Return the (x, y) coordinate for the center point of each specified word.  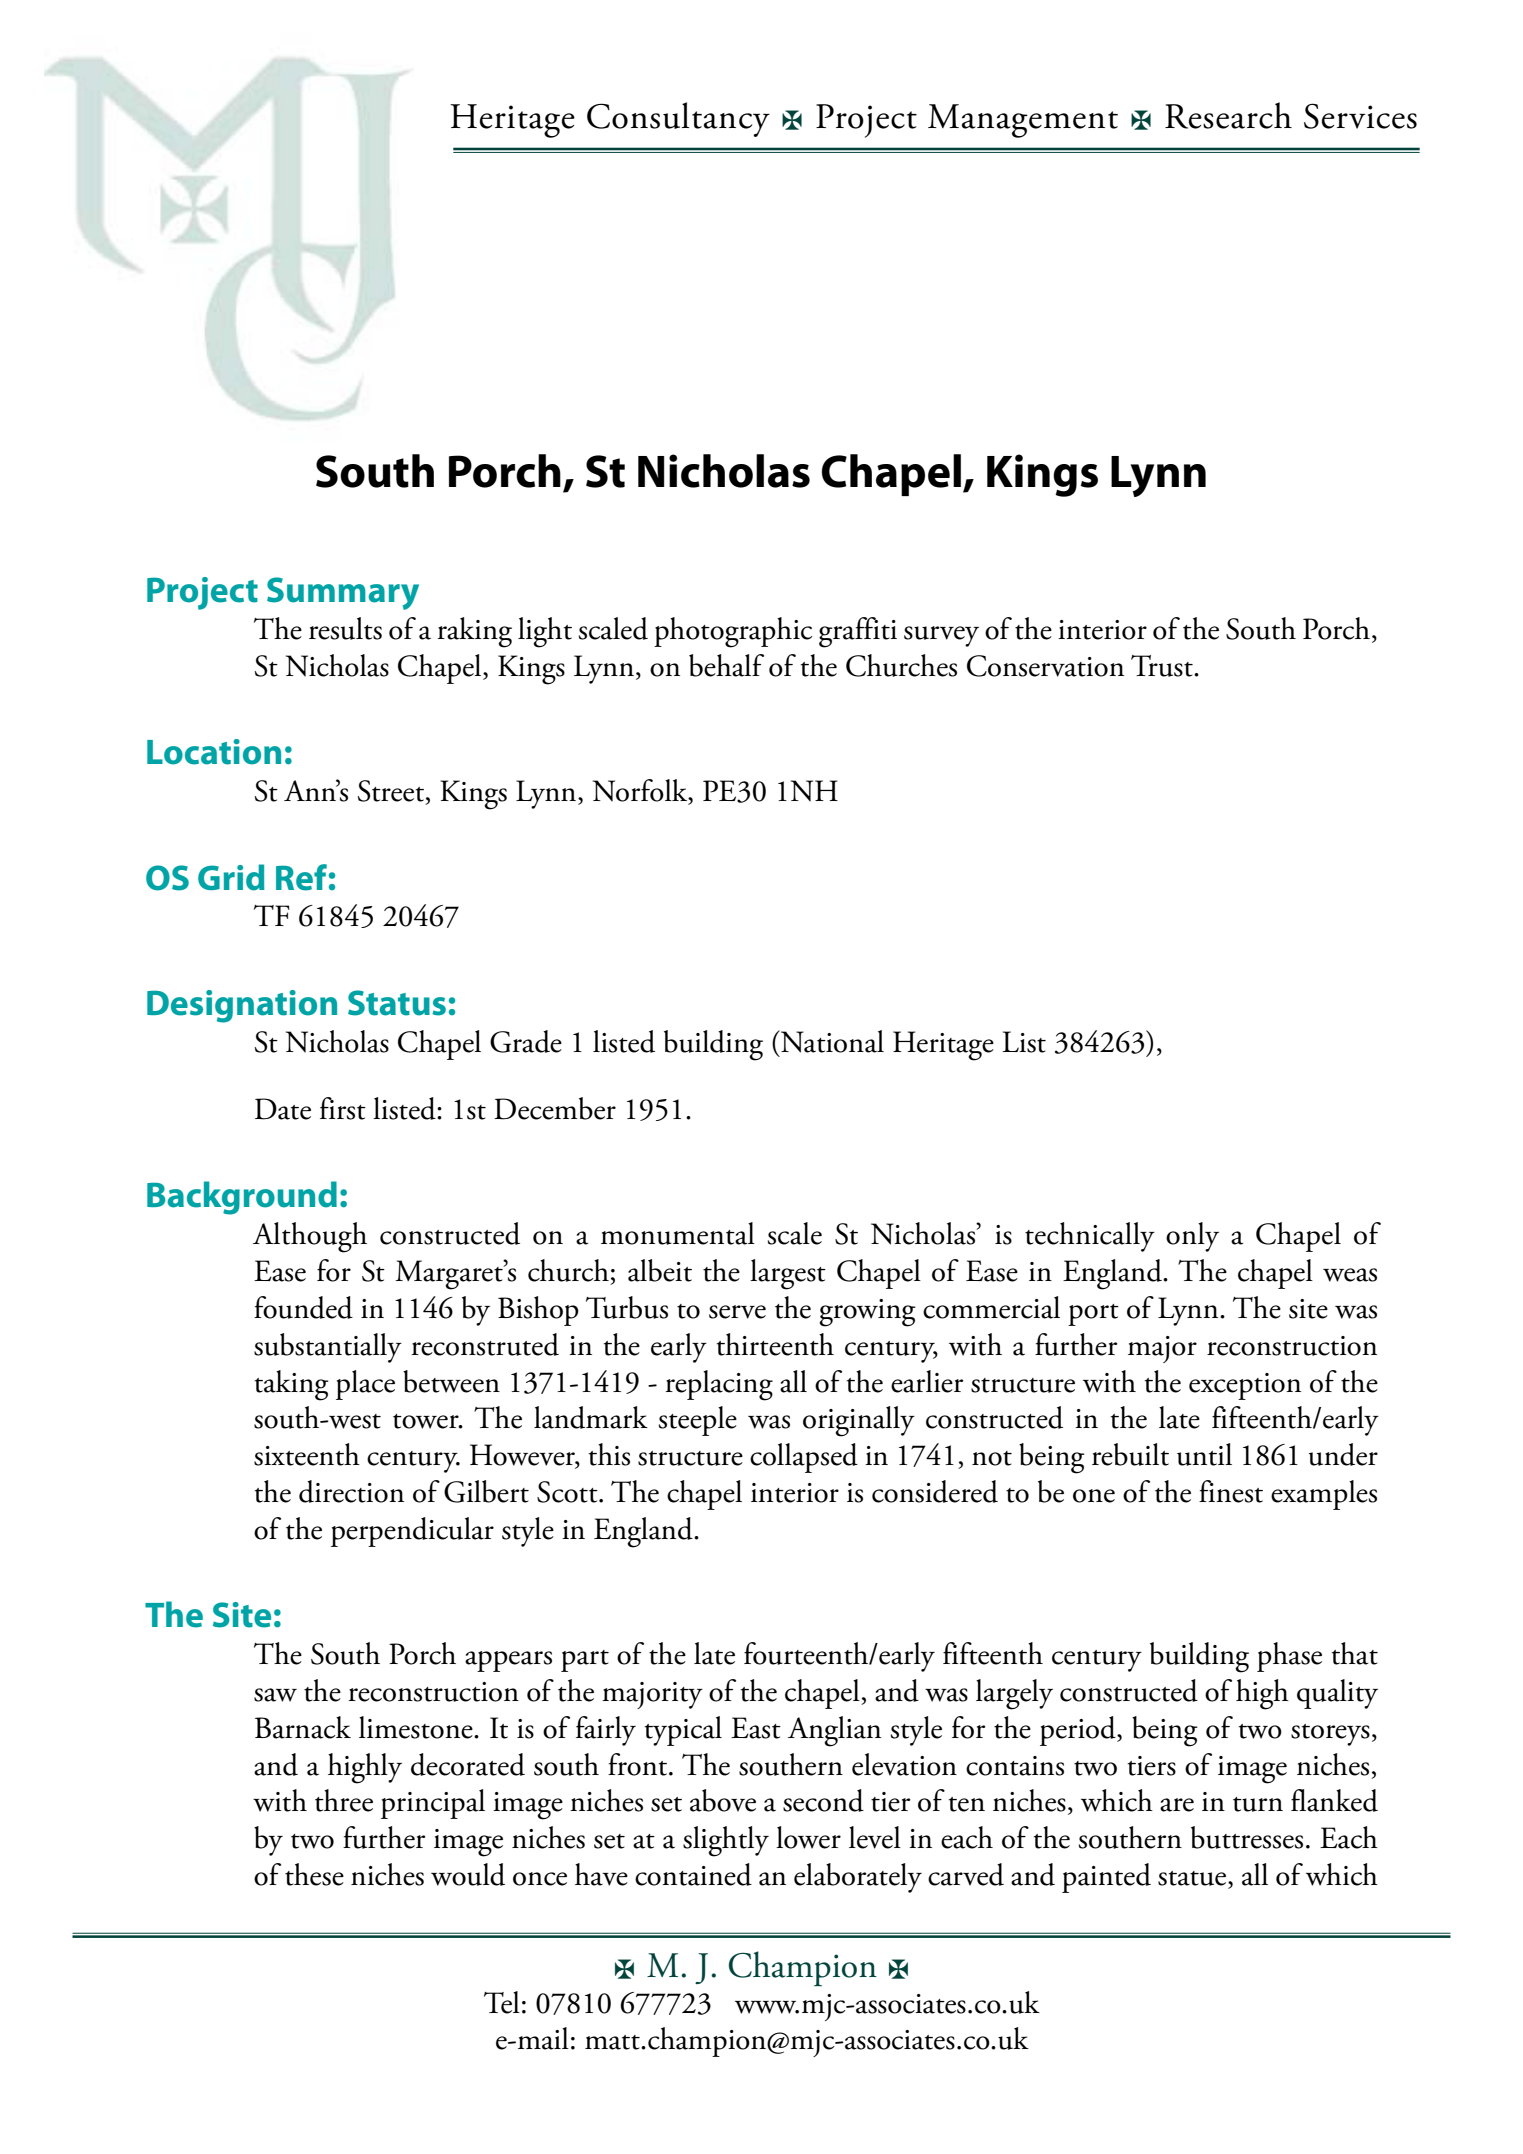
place (365, 1385)
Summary (343, 593)
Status (397, 1003)
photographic (733, 632)
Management (1023, 121)
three (344, 1800)
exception (1245, 1386)
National (831, 1041)
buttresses (1247, 1837)
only (1192, 1237)
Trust (1163, 666)
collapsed (804, 1458)
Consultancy (678, 119)
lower (808, 1837)
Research (1228, 115)
